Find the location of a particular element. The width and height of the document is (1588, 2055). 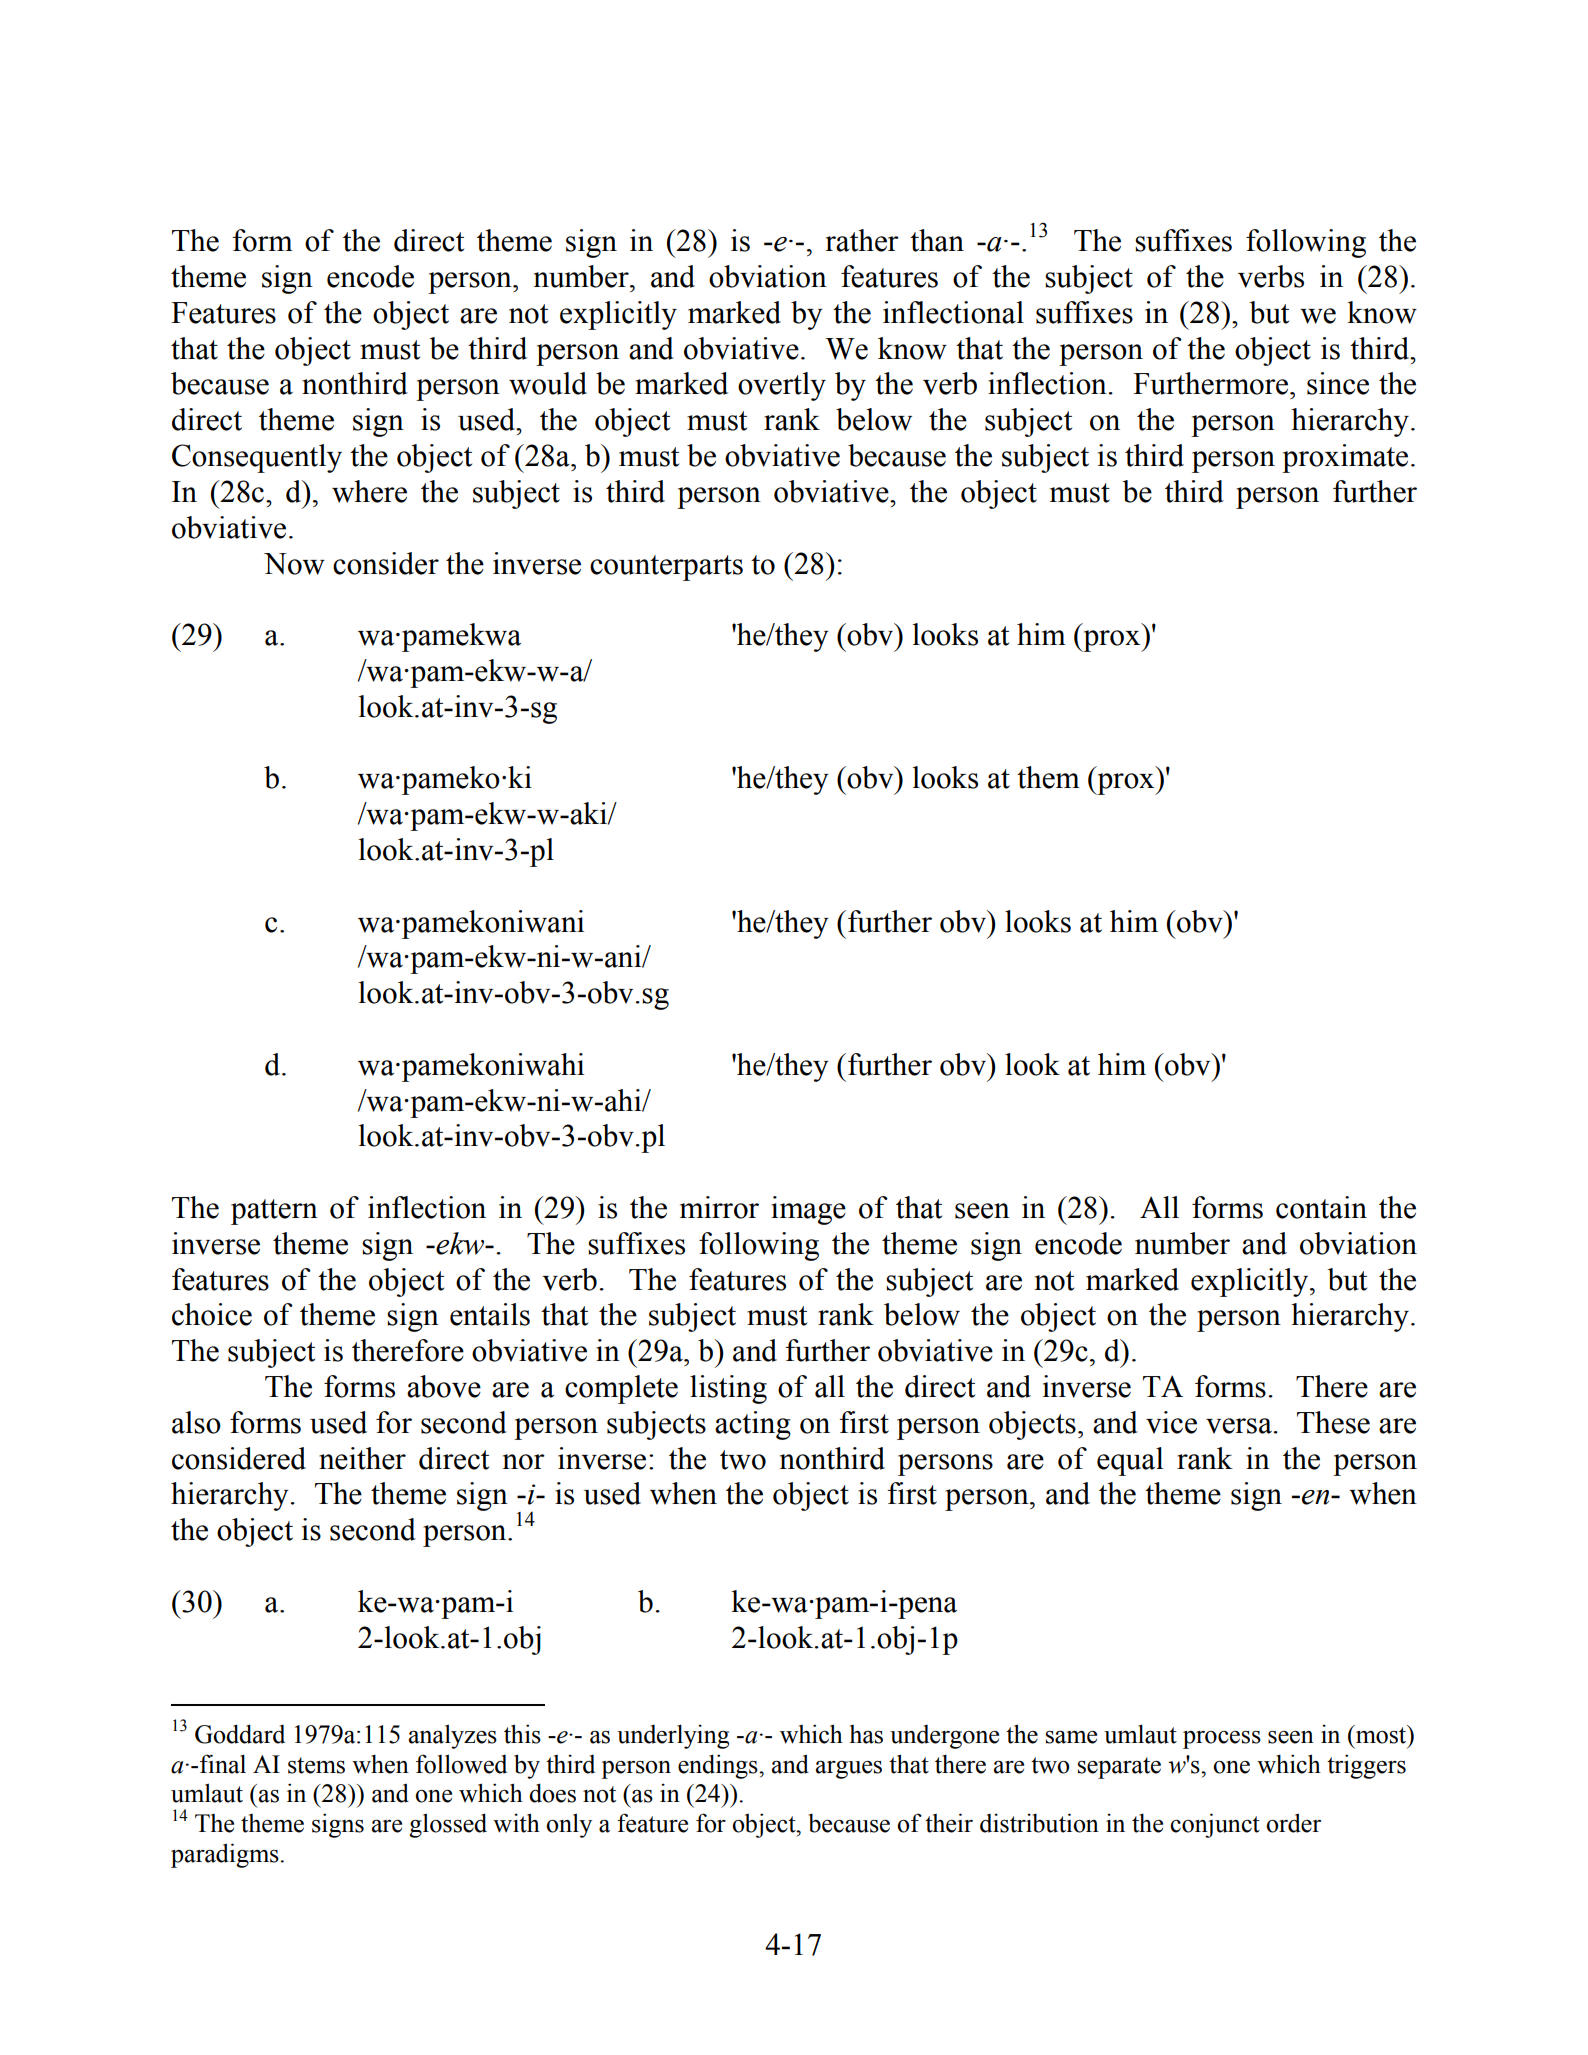

versa is located at coordinates (1239, 1426).
